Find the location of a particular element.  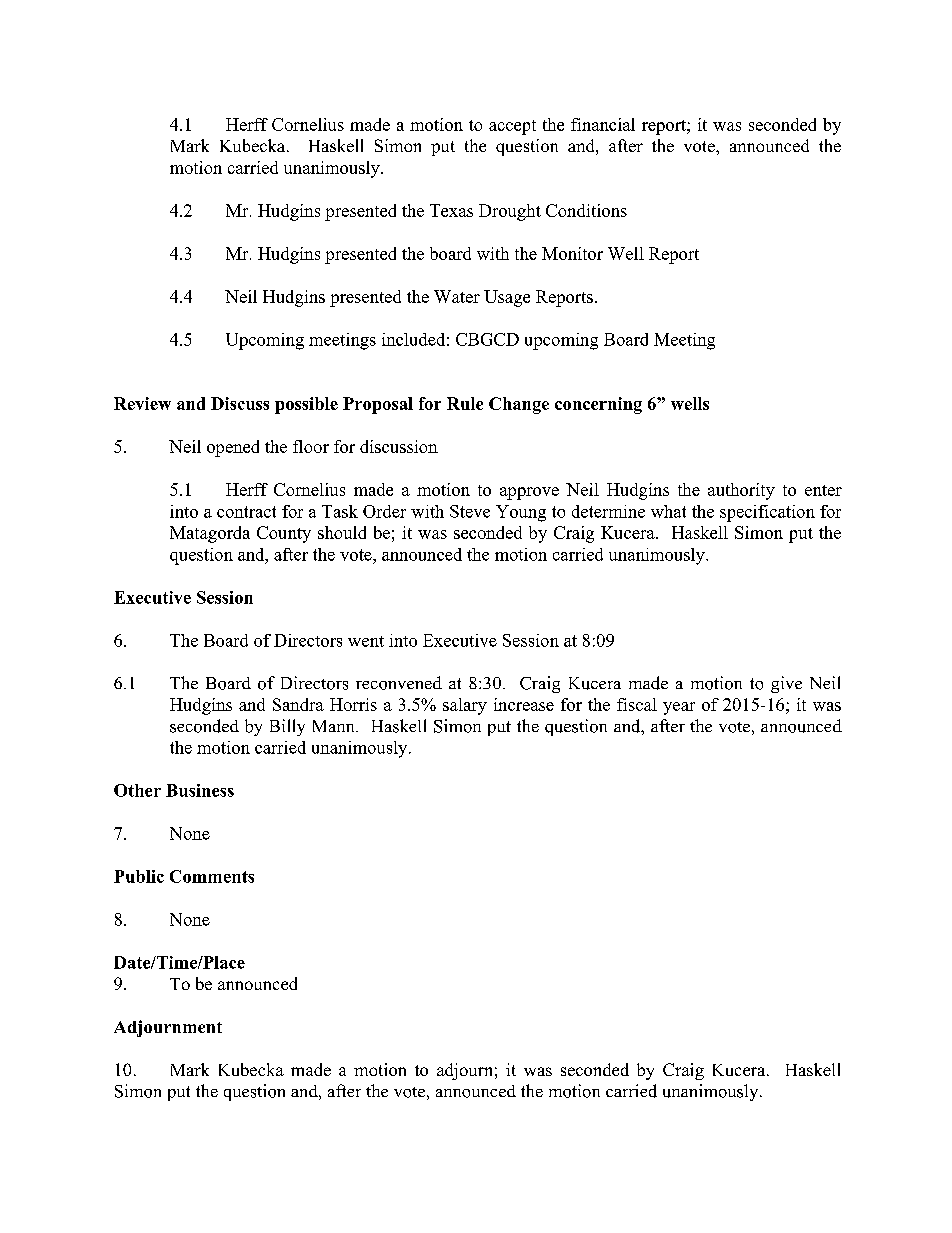

Comments is located at coordinates (212, 876).
